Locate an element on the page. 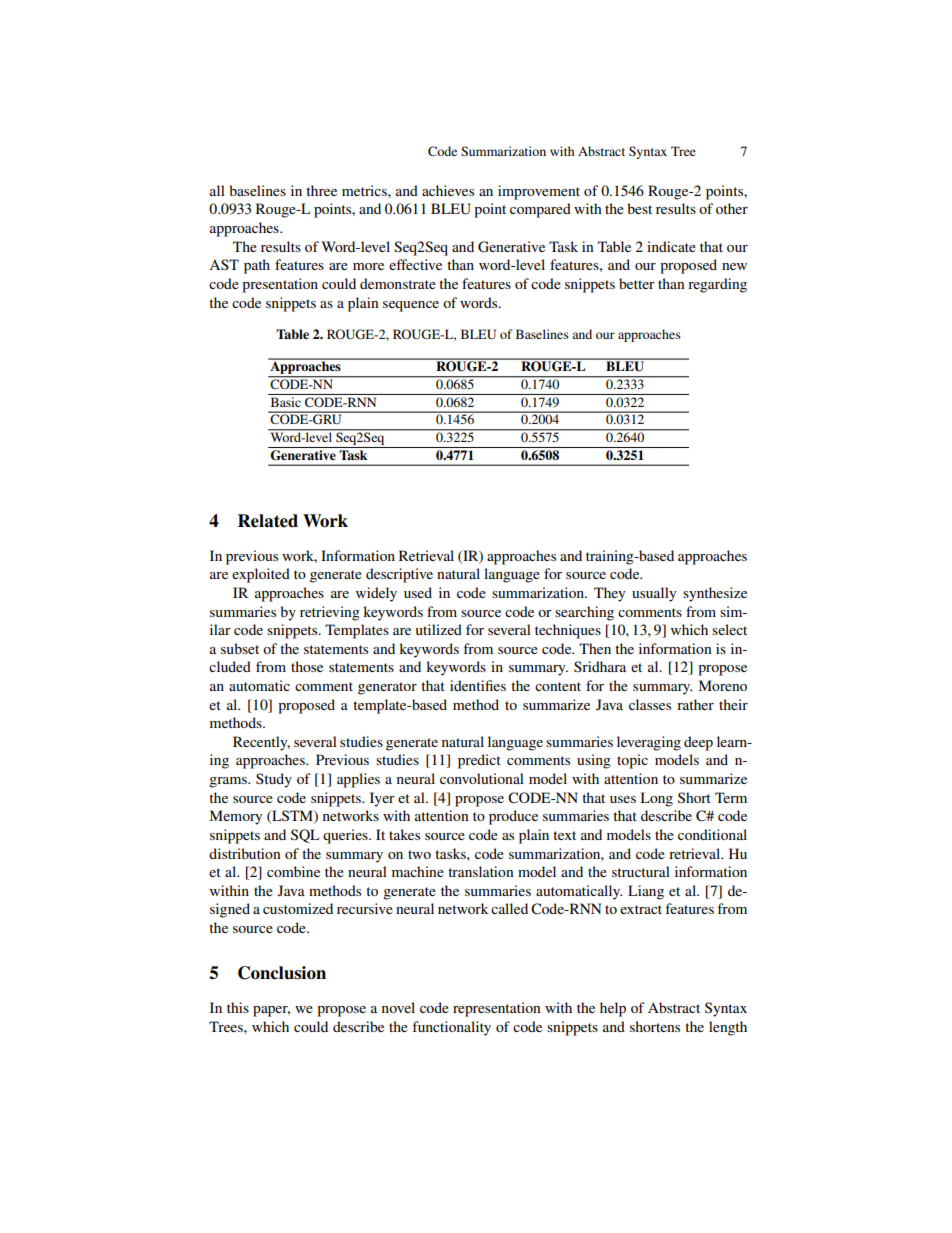  retrieving is located at coordinates (330, 613).
